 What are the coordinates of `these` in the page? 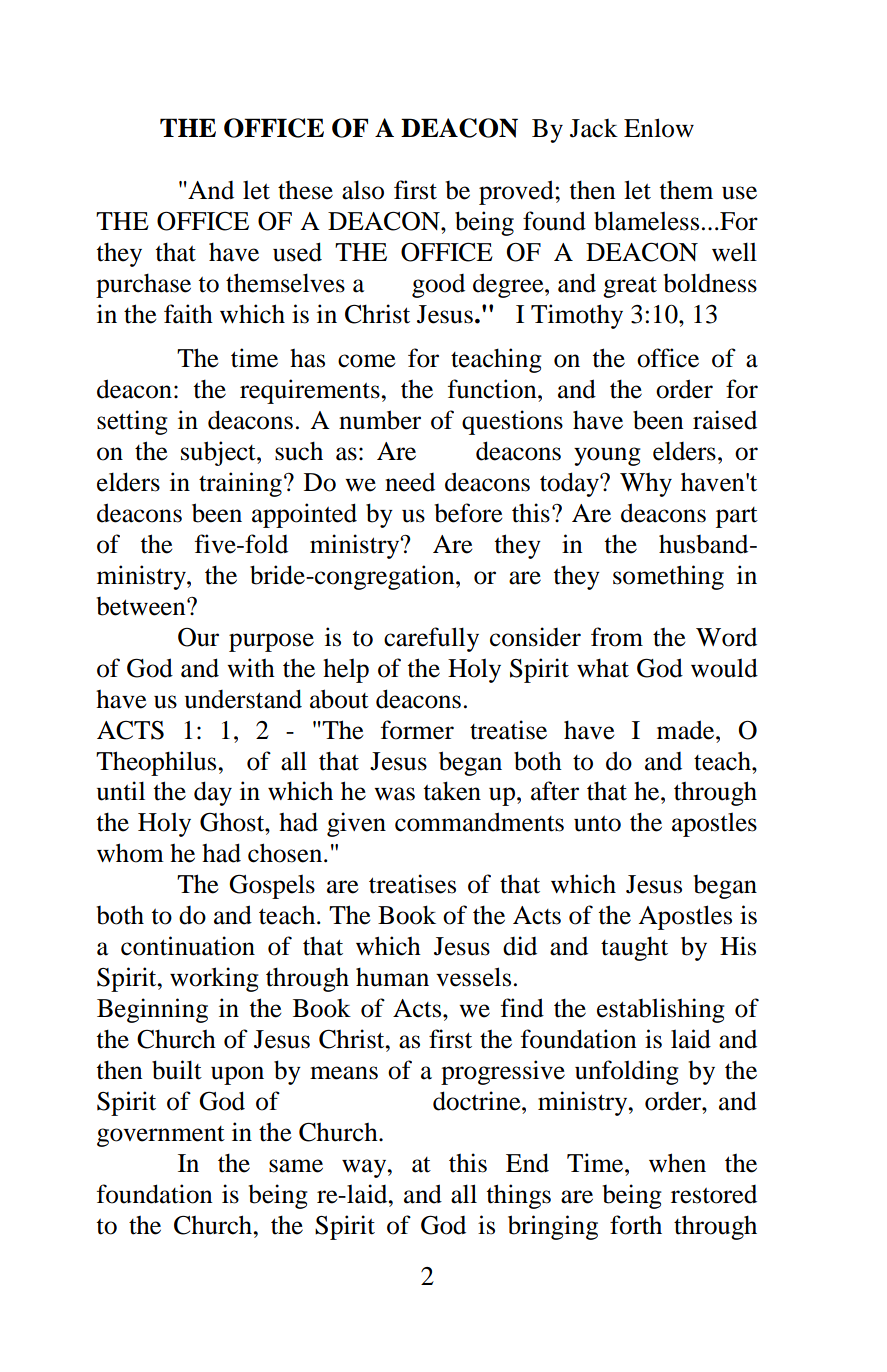 It's located at (305, 190).
